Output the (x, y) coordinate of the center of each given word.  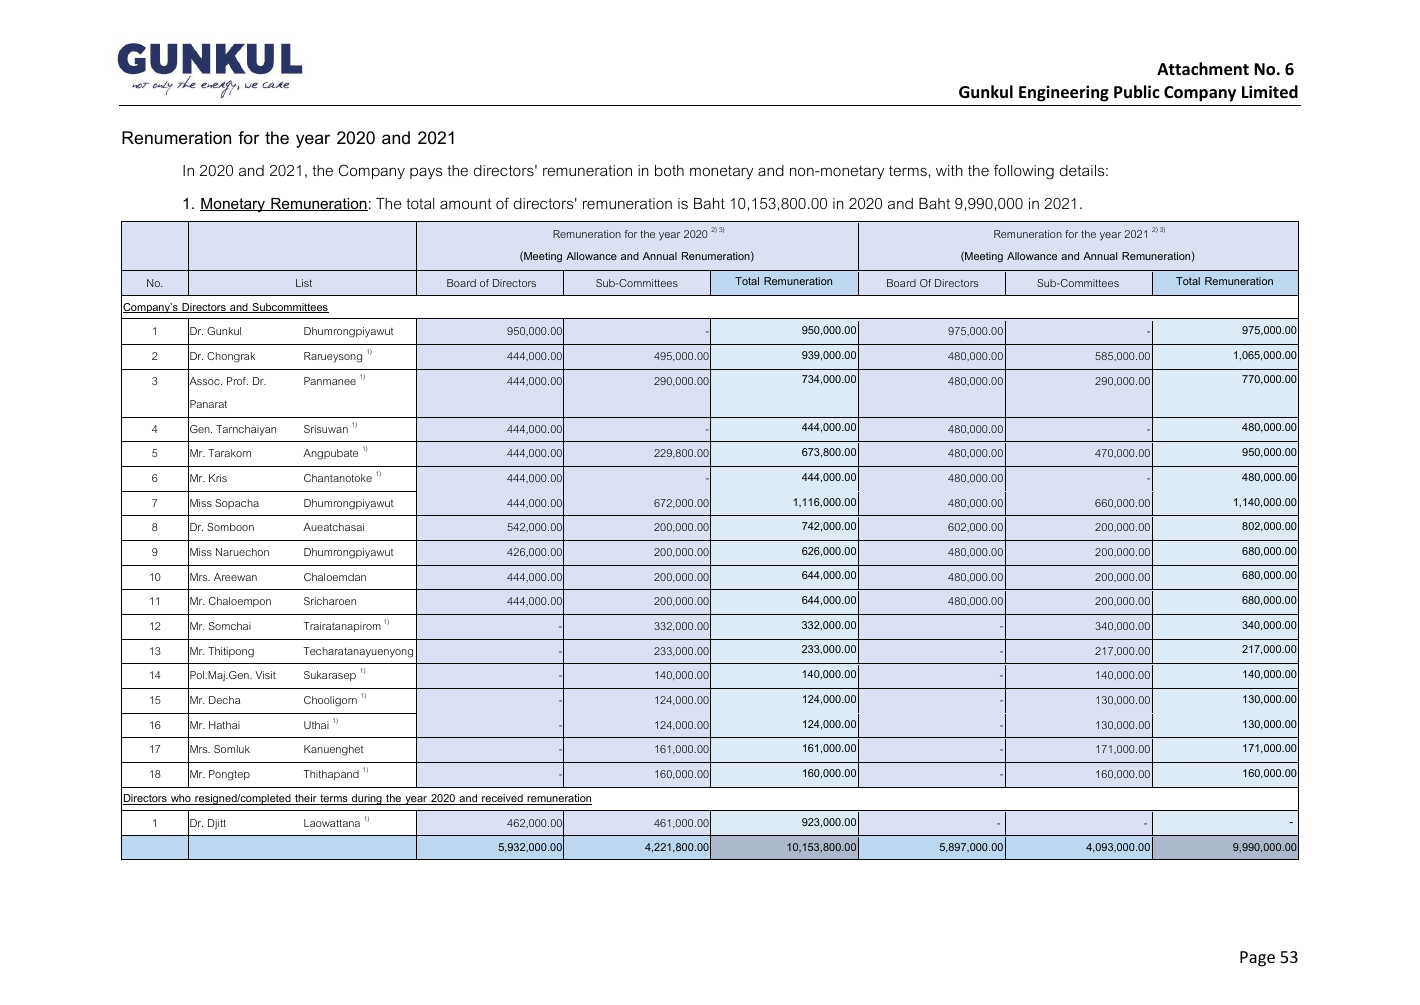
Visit (265, 675)
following (1024, 172)
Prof (237, 381)
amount (466, 203)
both (669, 170)
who (181, 799)
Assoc (205, 381)
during (367, 799)
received (502, 799)
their (306, 799)
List (304, 283)
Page (1257, 959)
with (949, 170)
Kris (218, 478)
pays (426, 173)
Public (1137, 91)
